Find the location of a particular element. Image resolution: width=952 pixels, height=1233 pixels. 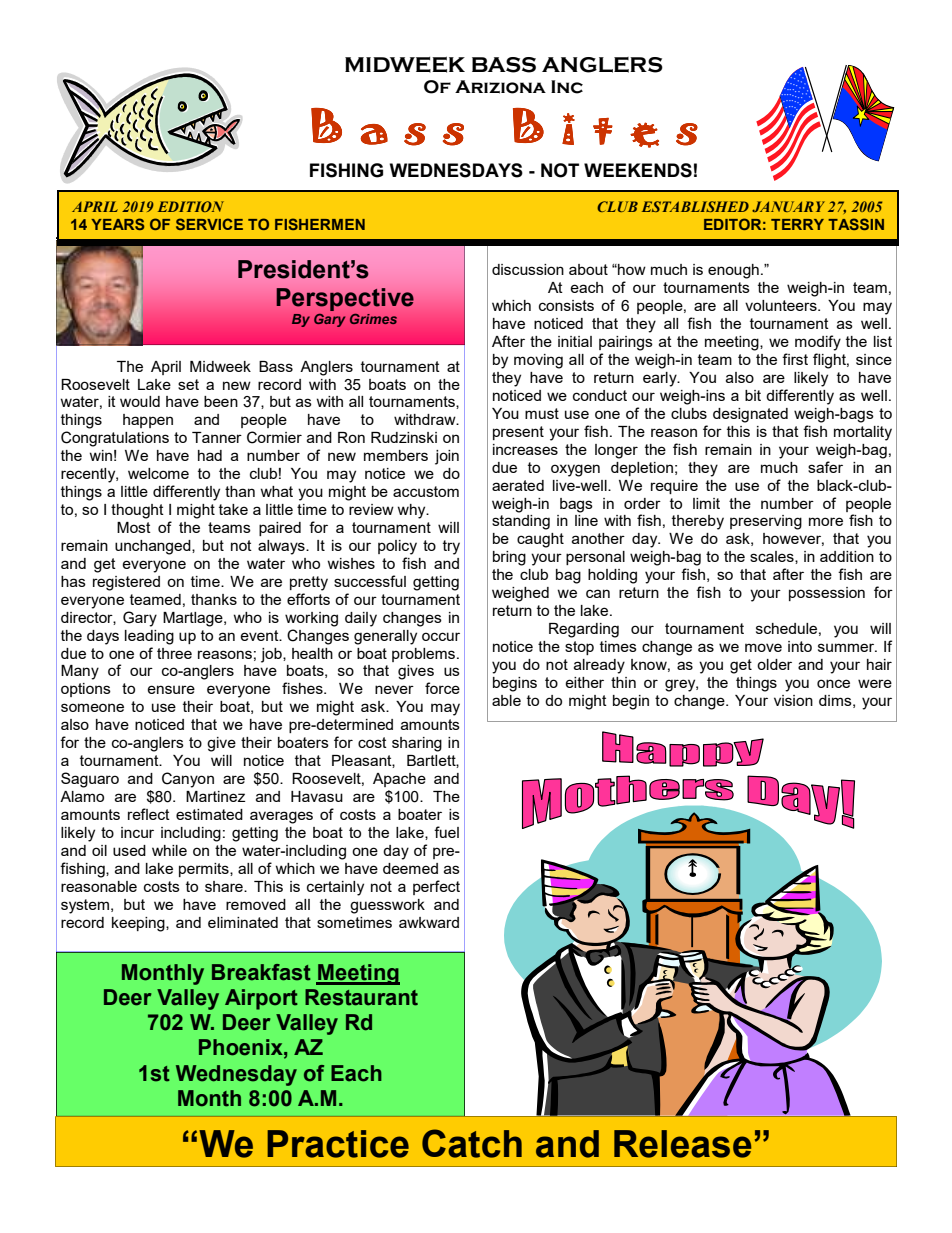

EDITION is located at coordinates (191, 206).
